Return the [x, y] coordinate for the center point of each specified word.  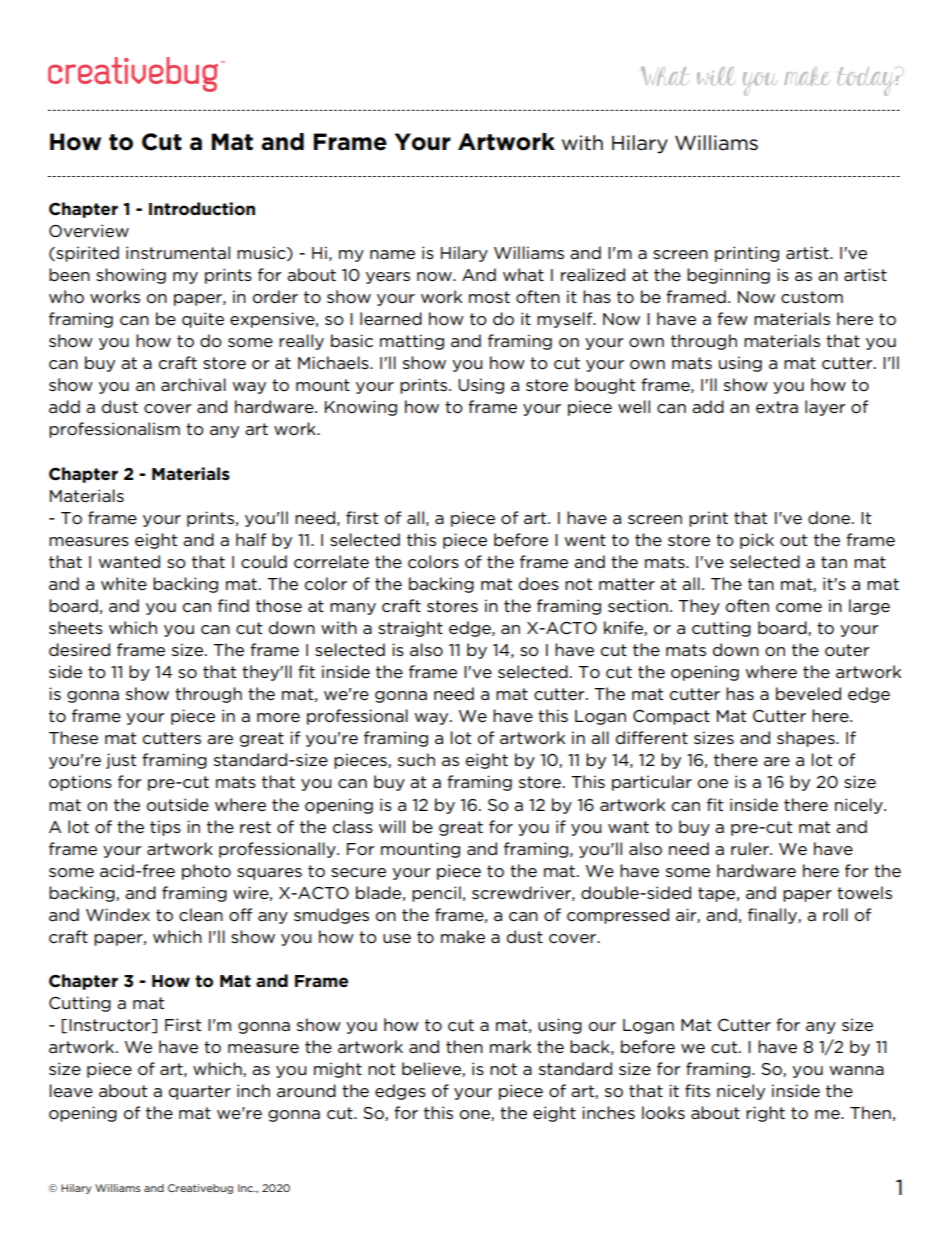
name [392, 254]
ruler [751, 849]
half [251, 539]
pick [757, 541]
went [585, 540]
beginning [728, 276]
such [416, 760]
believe [432, 1069]
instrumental [178, 253]
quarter [200, 1092]
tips [165, 828]
